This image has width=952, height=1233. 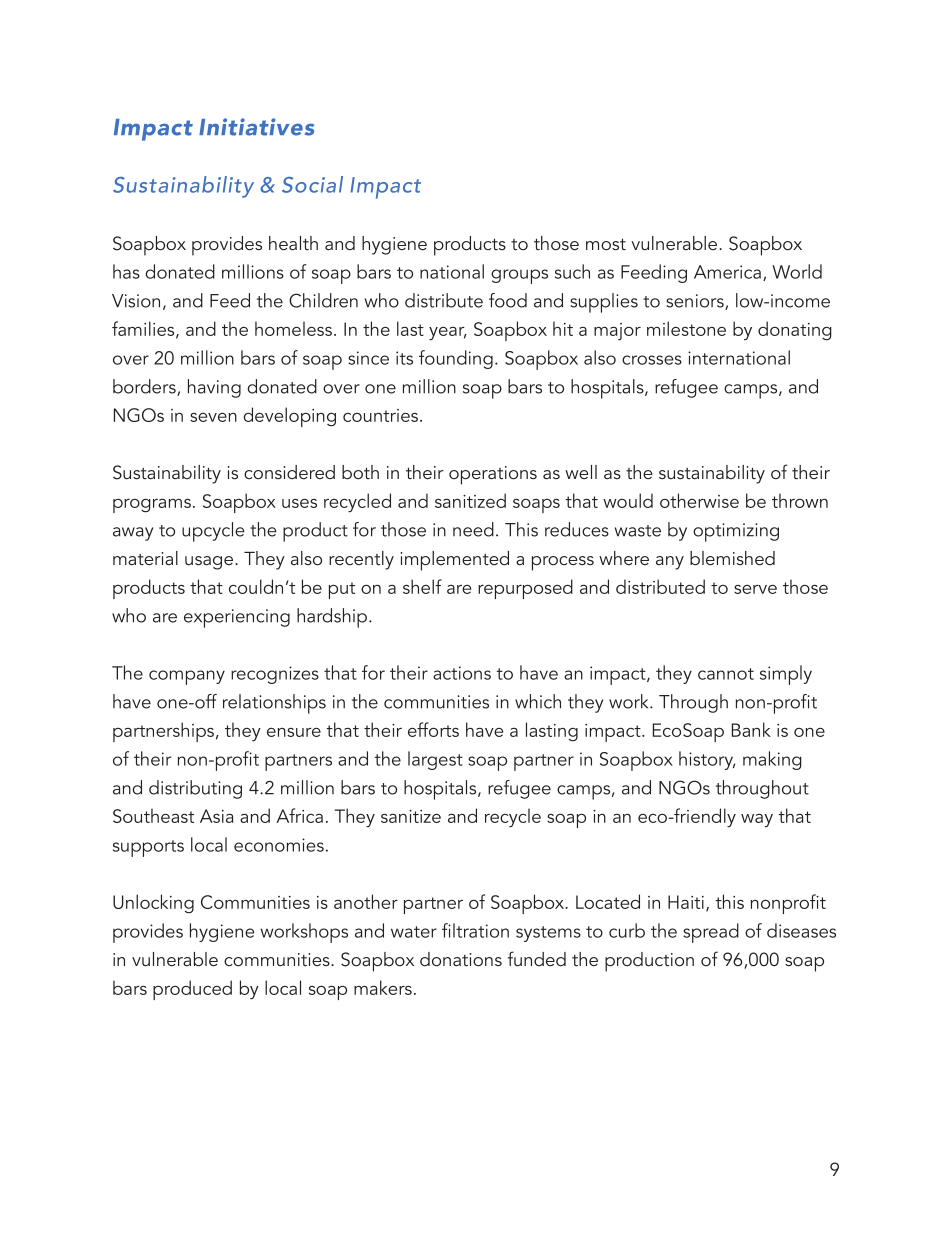 I want to click on produced, so click(x=192, y=990).
